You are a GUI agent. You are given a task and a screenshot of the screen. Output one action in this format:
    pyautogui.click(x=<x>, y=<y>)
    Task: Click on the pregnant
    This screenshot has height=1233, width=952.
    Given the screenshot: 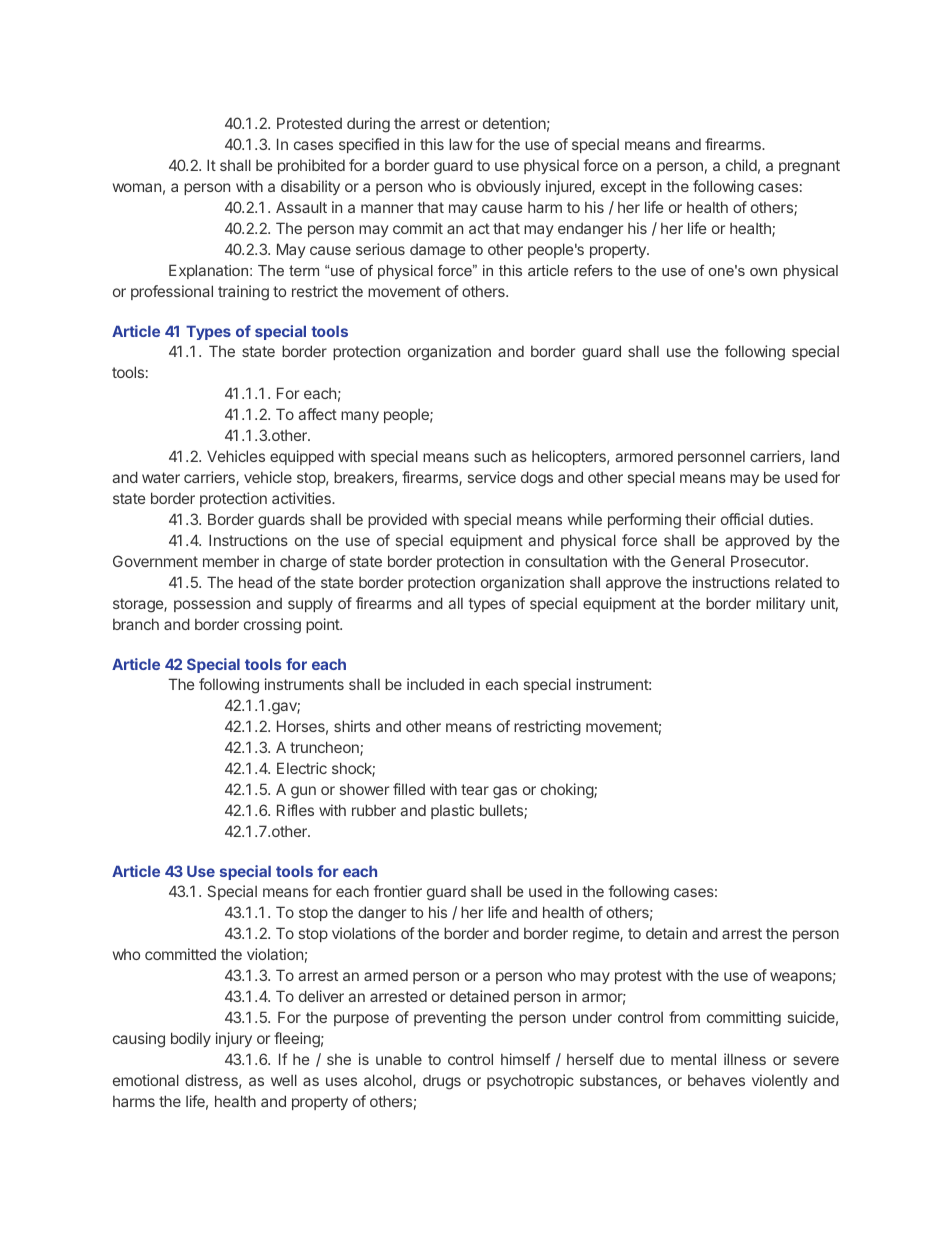 What is the action you would take?
    pyautogui.click(x=809, y=167)
